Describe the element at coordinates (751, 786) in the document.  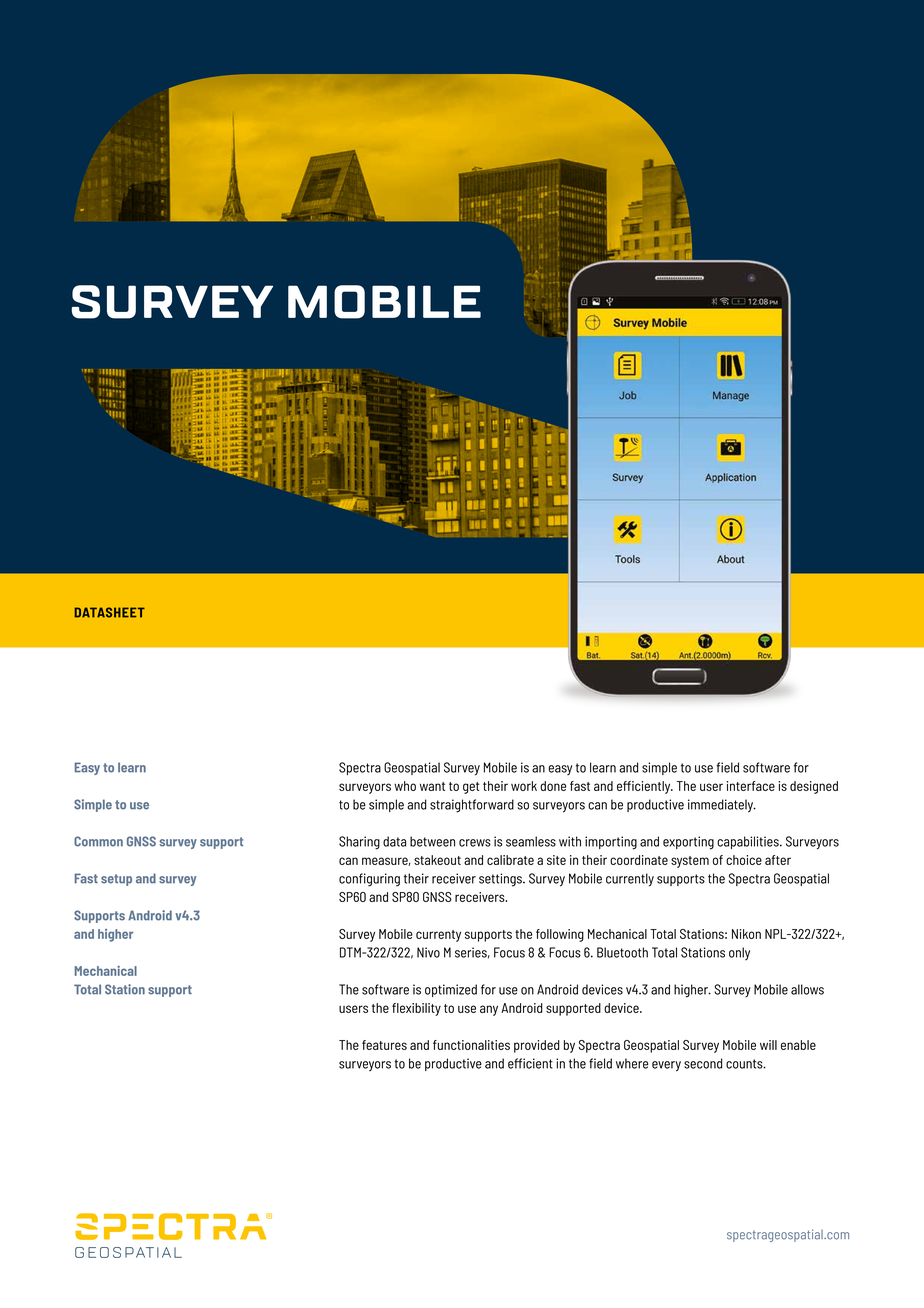
I see `interface` at that location.
